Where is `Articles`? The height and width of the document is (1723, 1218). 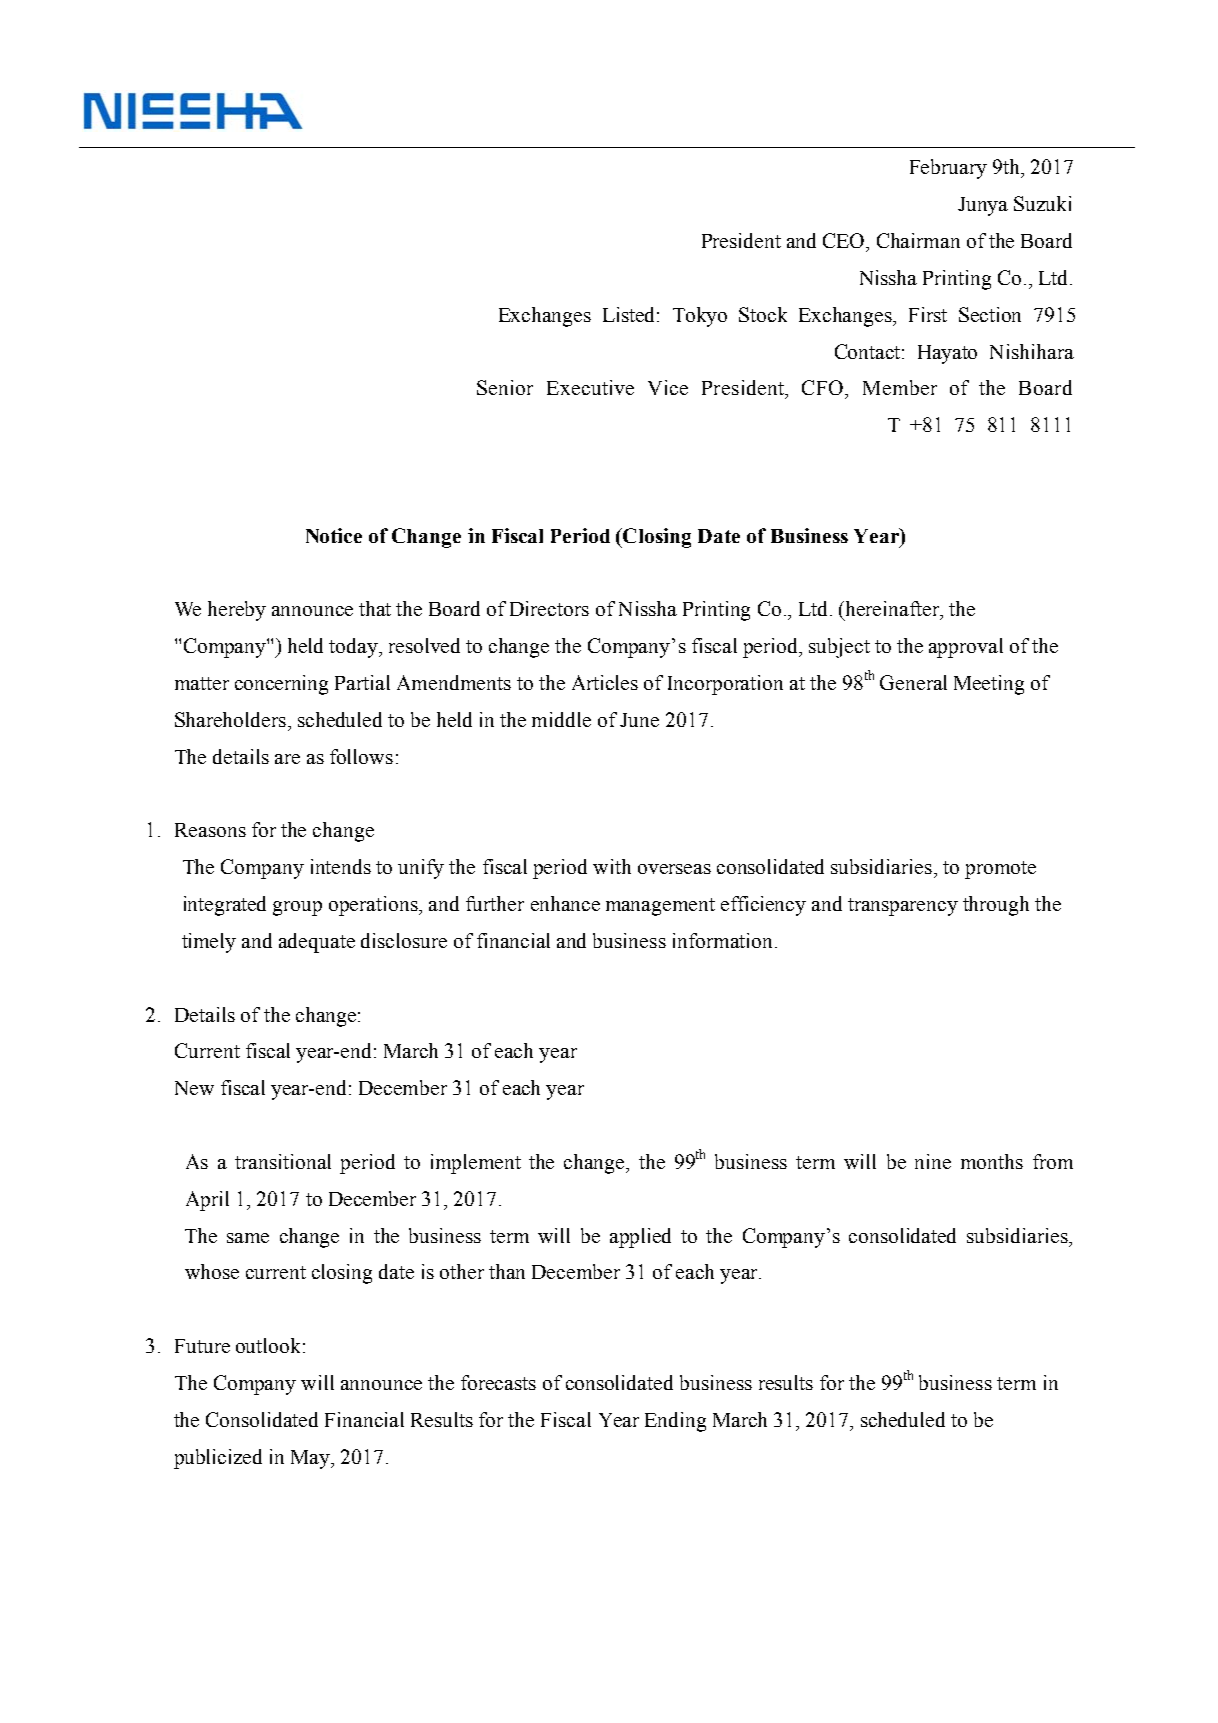
Articles is located at coordinates (605, 682).
